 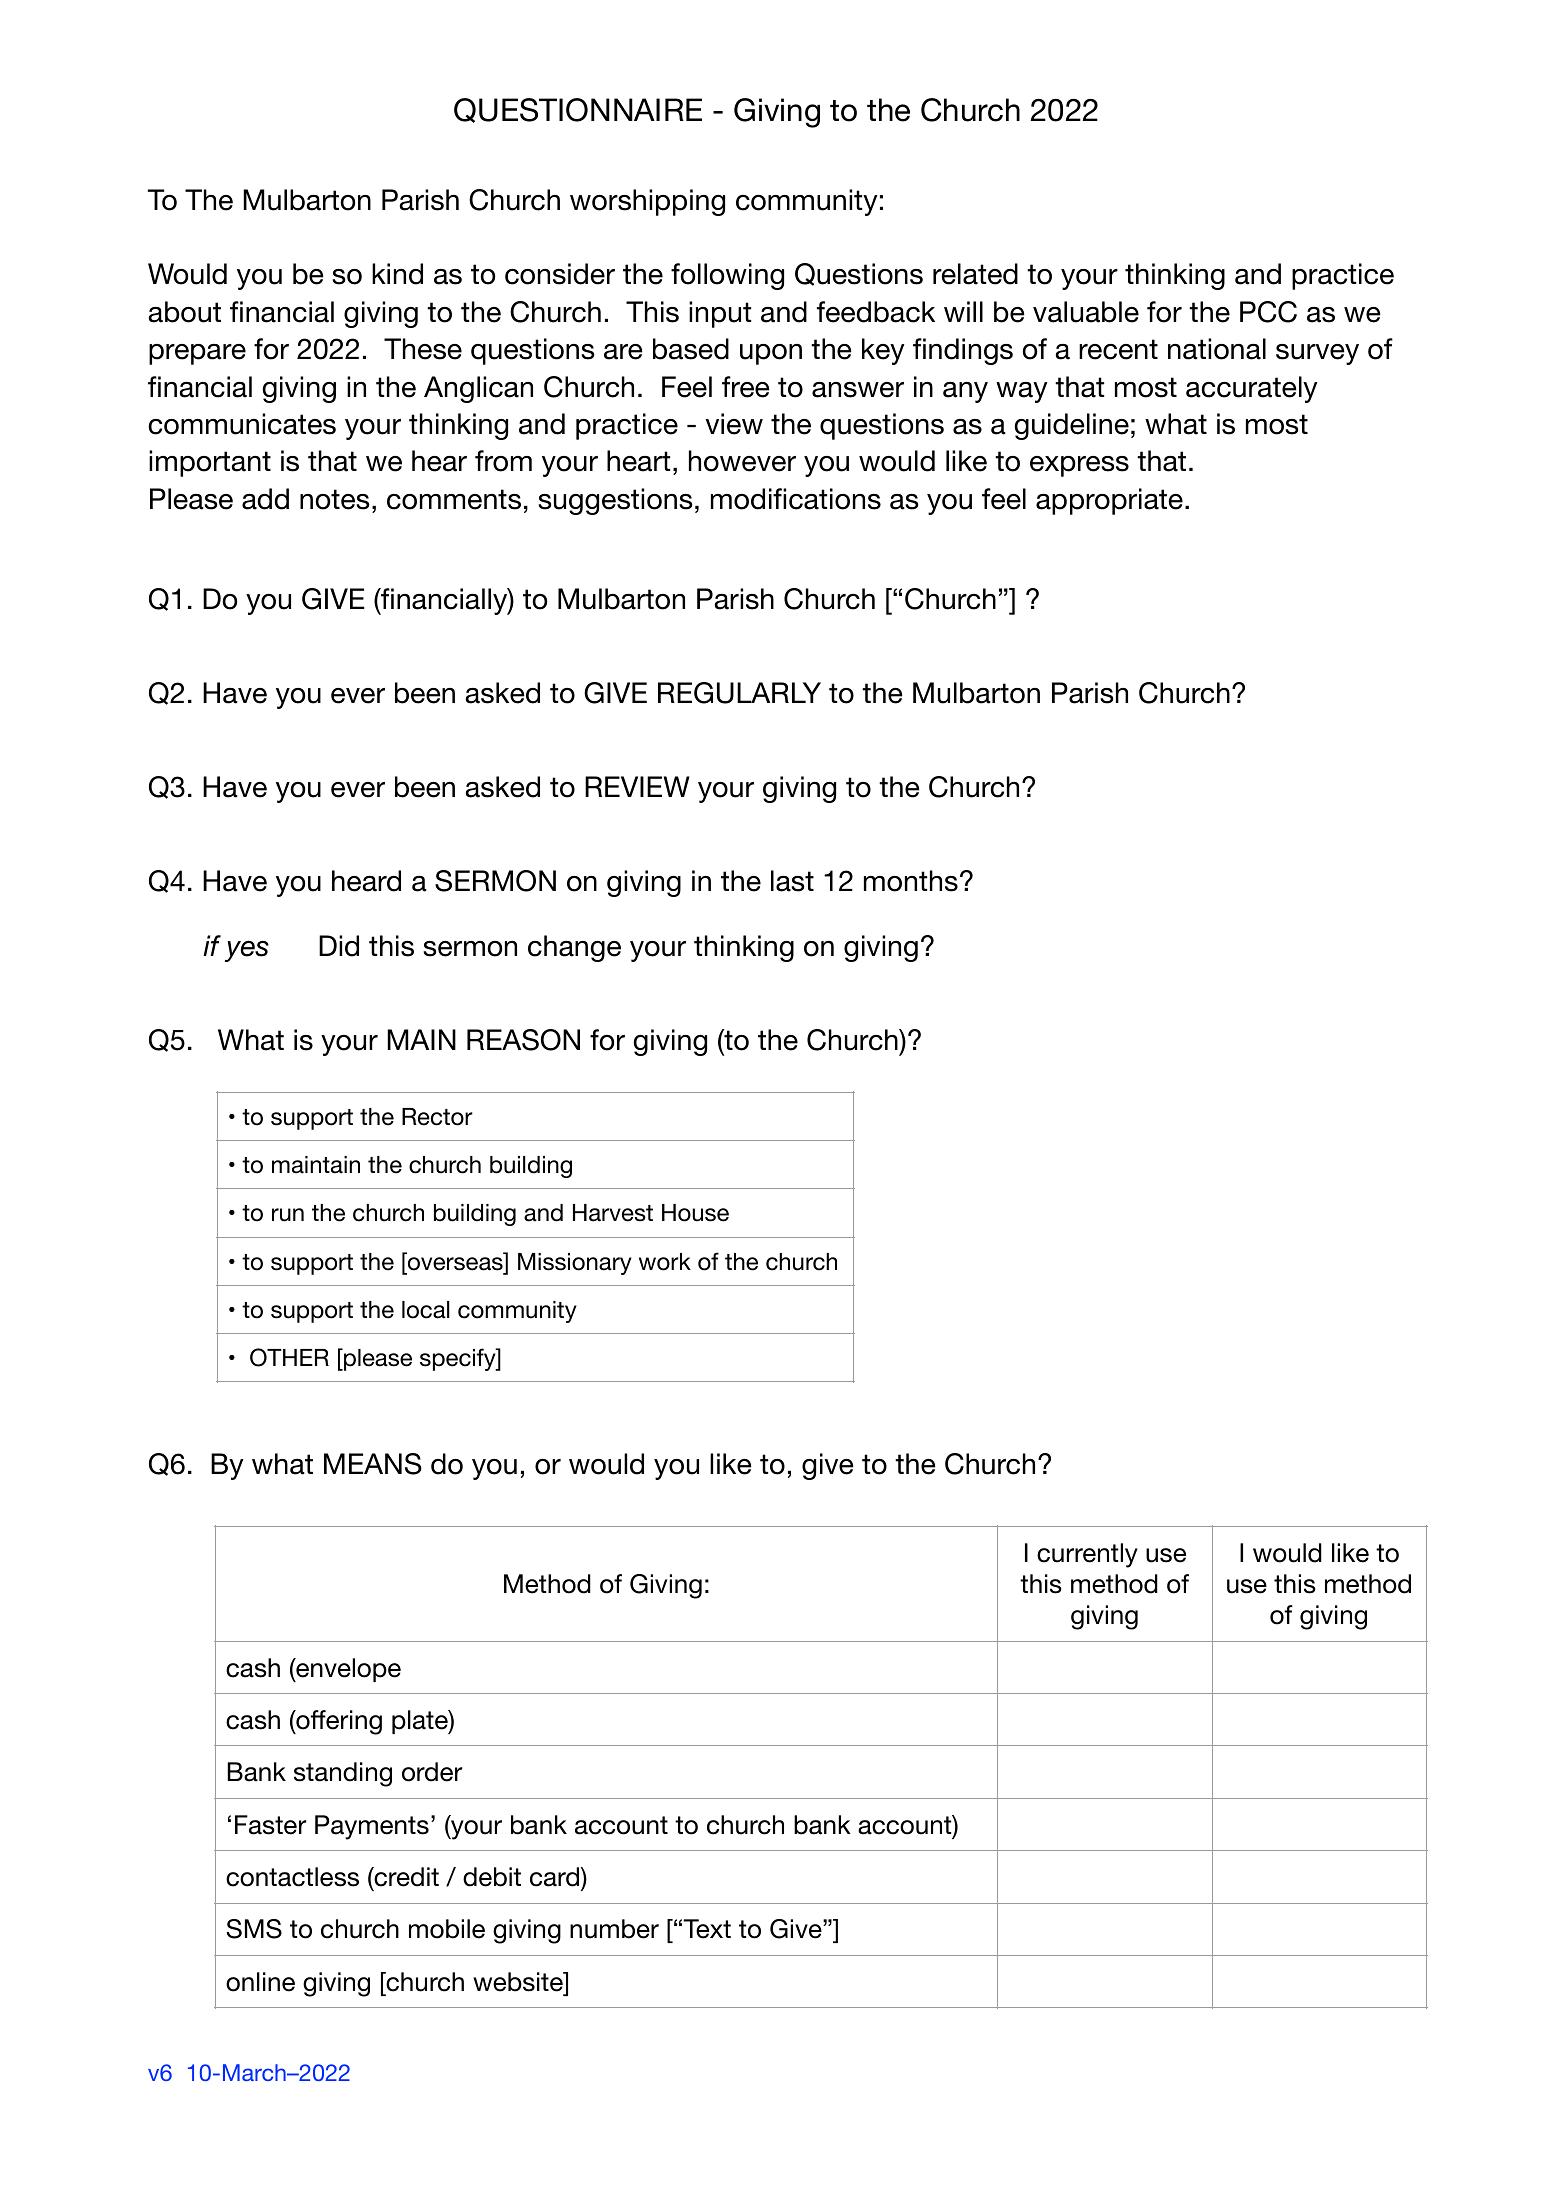 What do you see at coordinates (614, 1929) in the screenshot?
I see `number` at bounding box center [614, 1929].
